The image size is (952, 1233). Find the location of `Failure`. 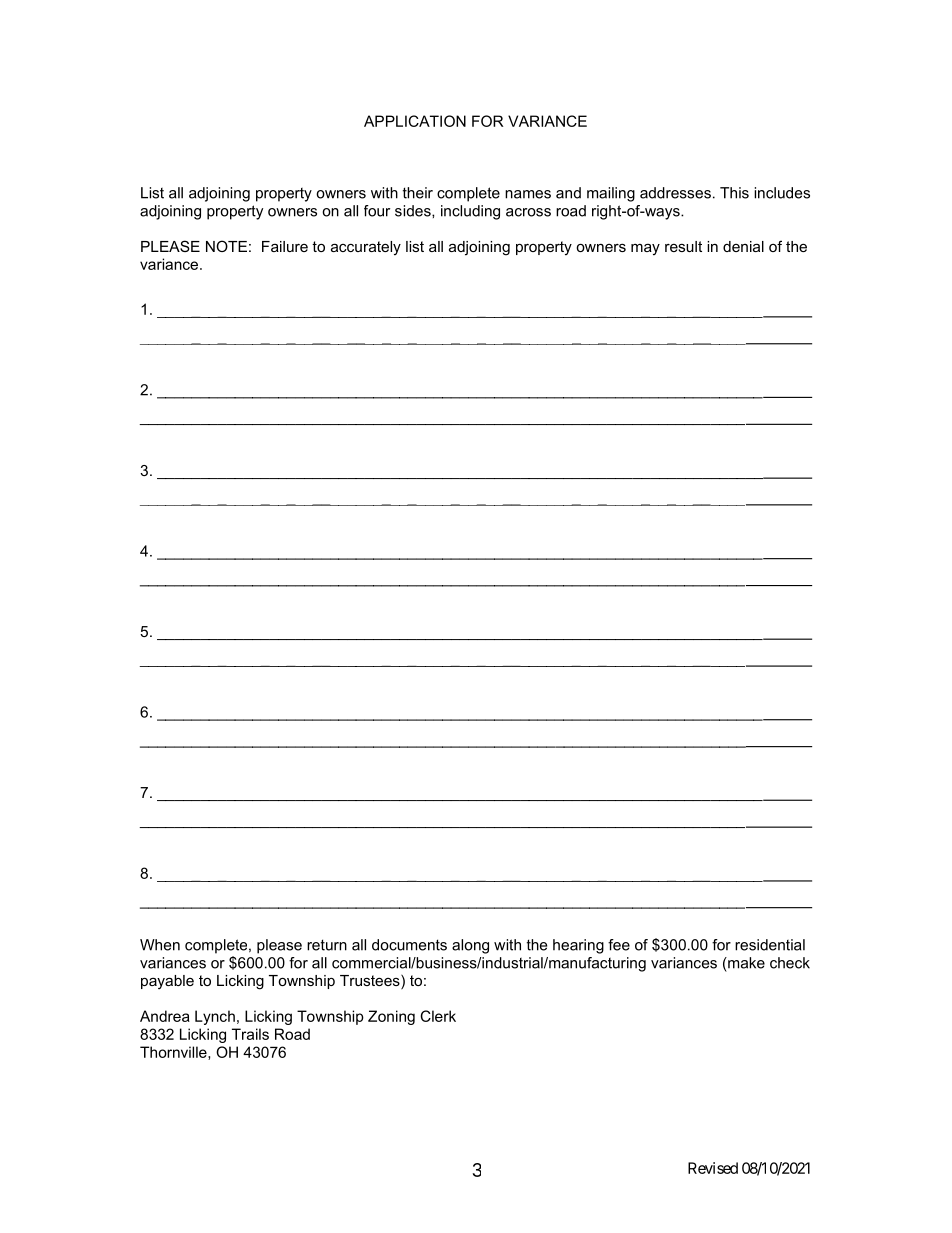

Failure is located at coordinates (285, 246).
